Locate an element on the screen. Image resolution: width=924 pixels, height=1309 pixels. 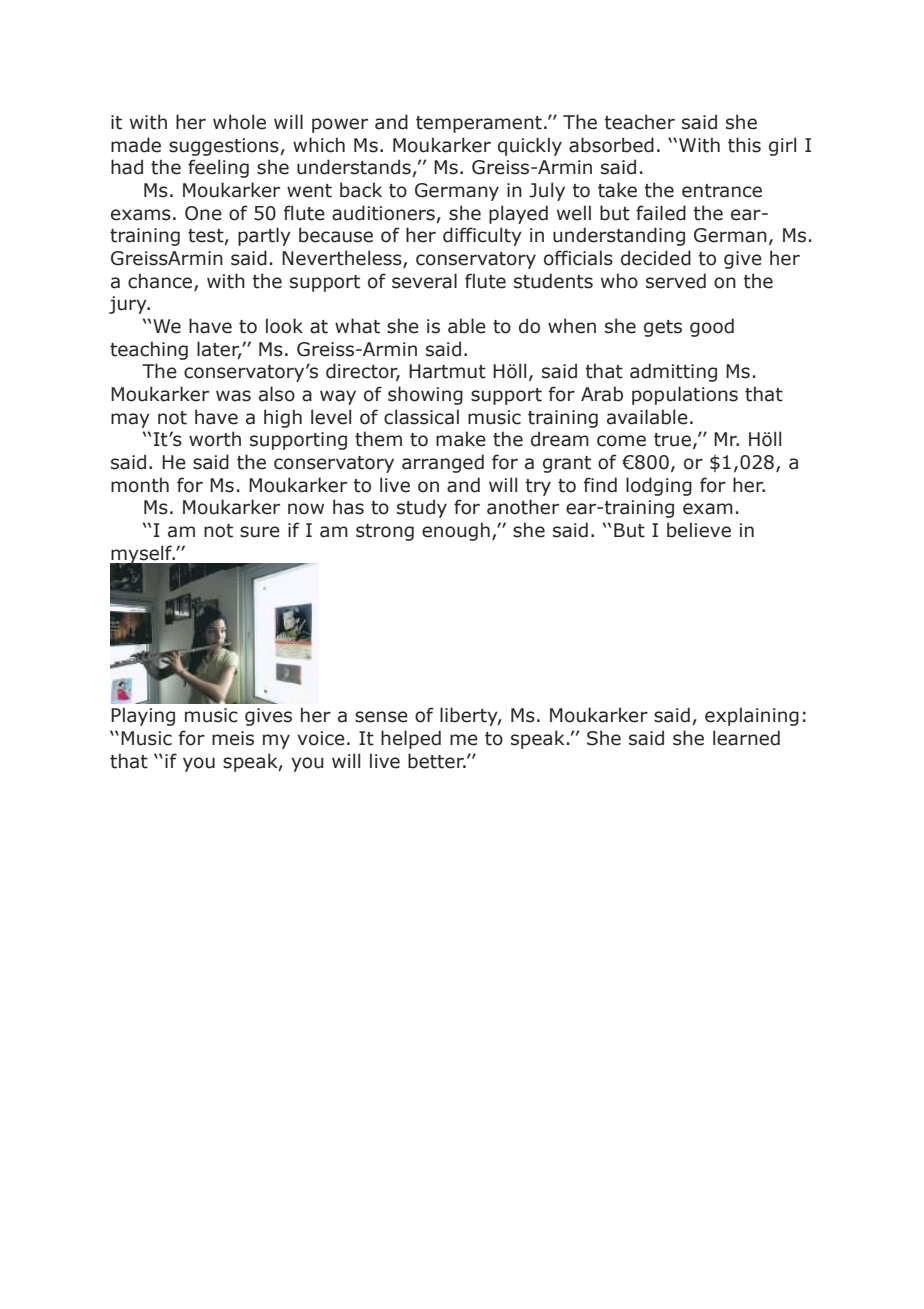
later is located at coordinates (219, 349).
